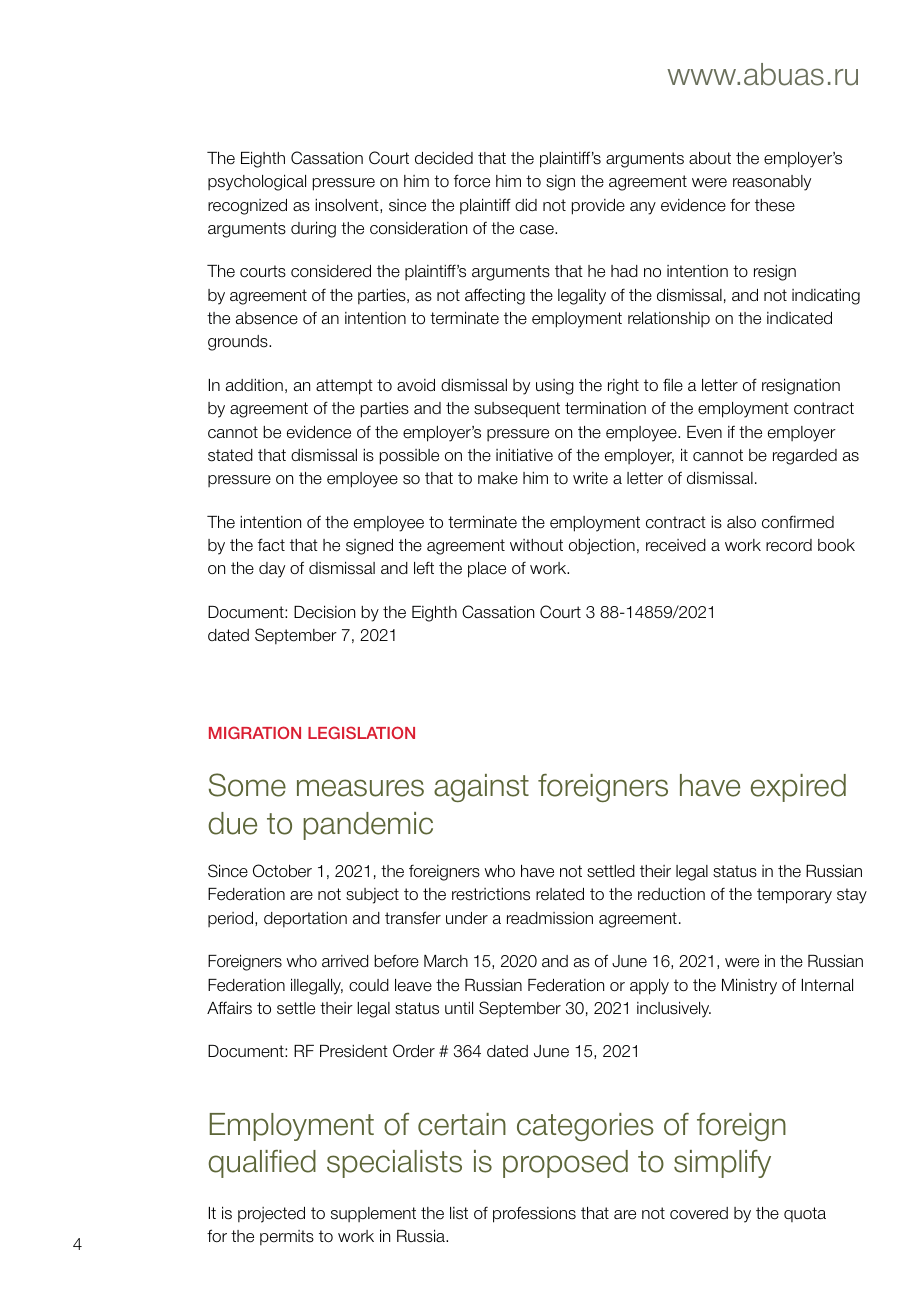  What do you see at coordinates (805, 1214) in the page?
I see `quota` at bounding box center [805, 1214].
